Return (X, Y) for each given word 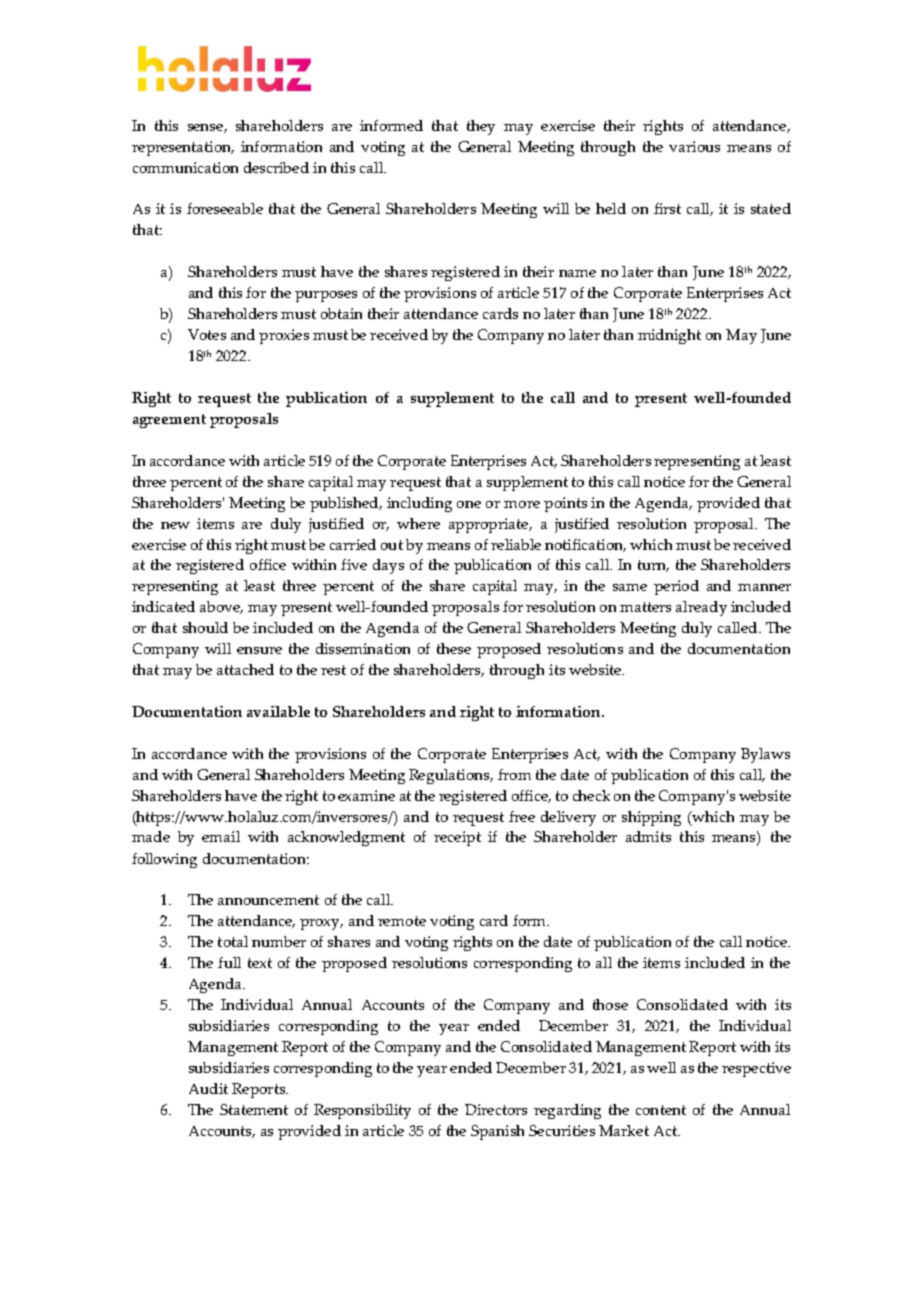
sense (206, 128)
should (205, 627)
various (694, 146)
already (701, 608)
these (454, 648)
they (481, 127)
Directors (496, 1109)
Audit (208, 1088)
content (661, 1110)
